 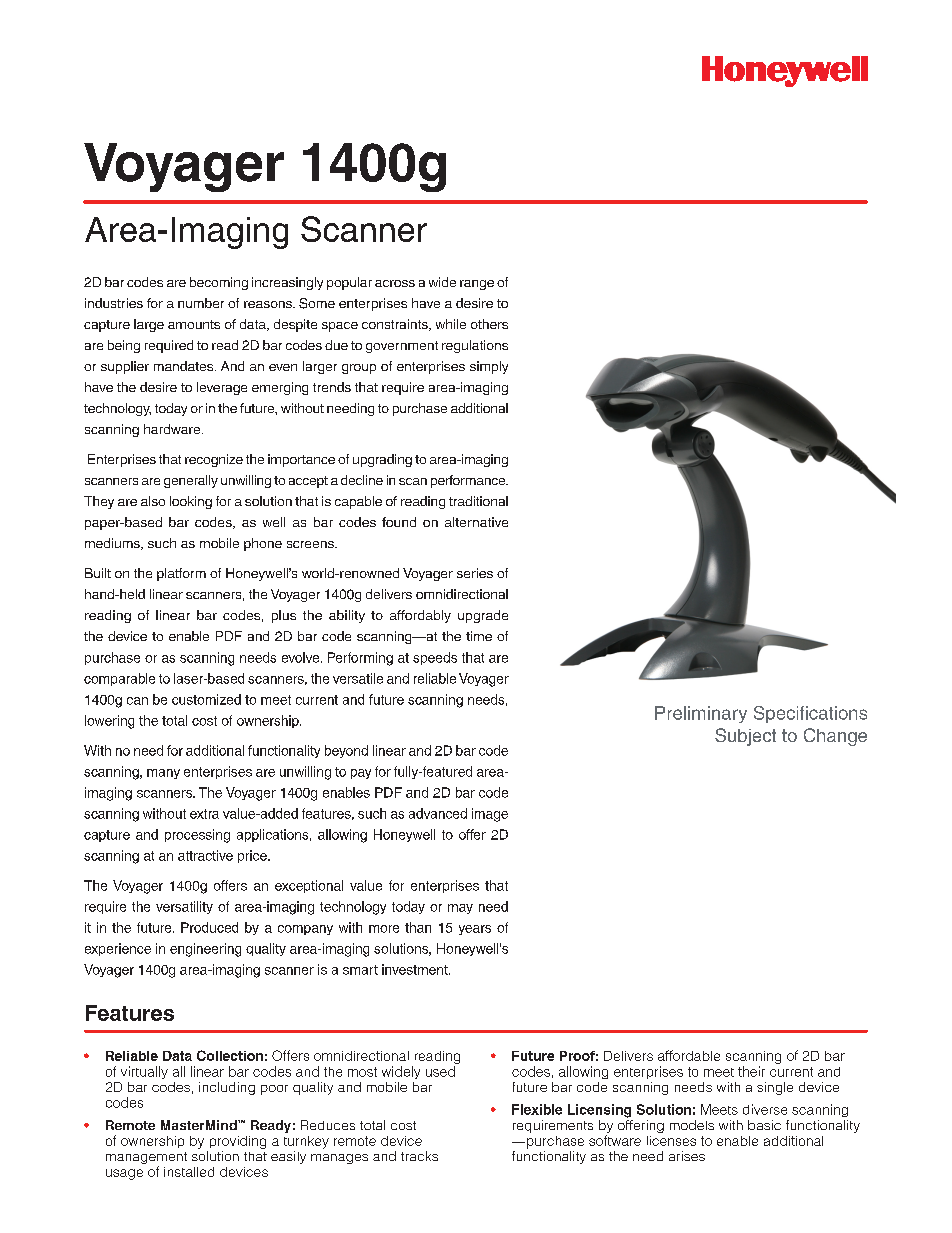 What do you see at coordinates (201, 303) in the screenshot?
I see `number` at bounding box center [201, 303].
